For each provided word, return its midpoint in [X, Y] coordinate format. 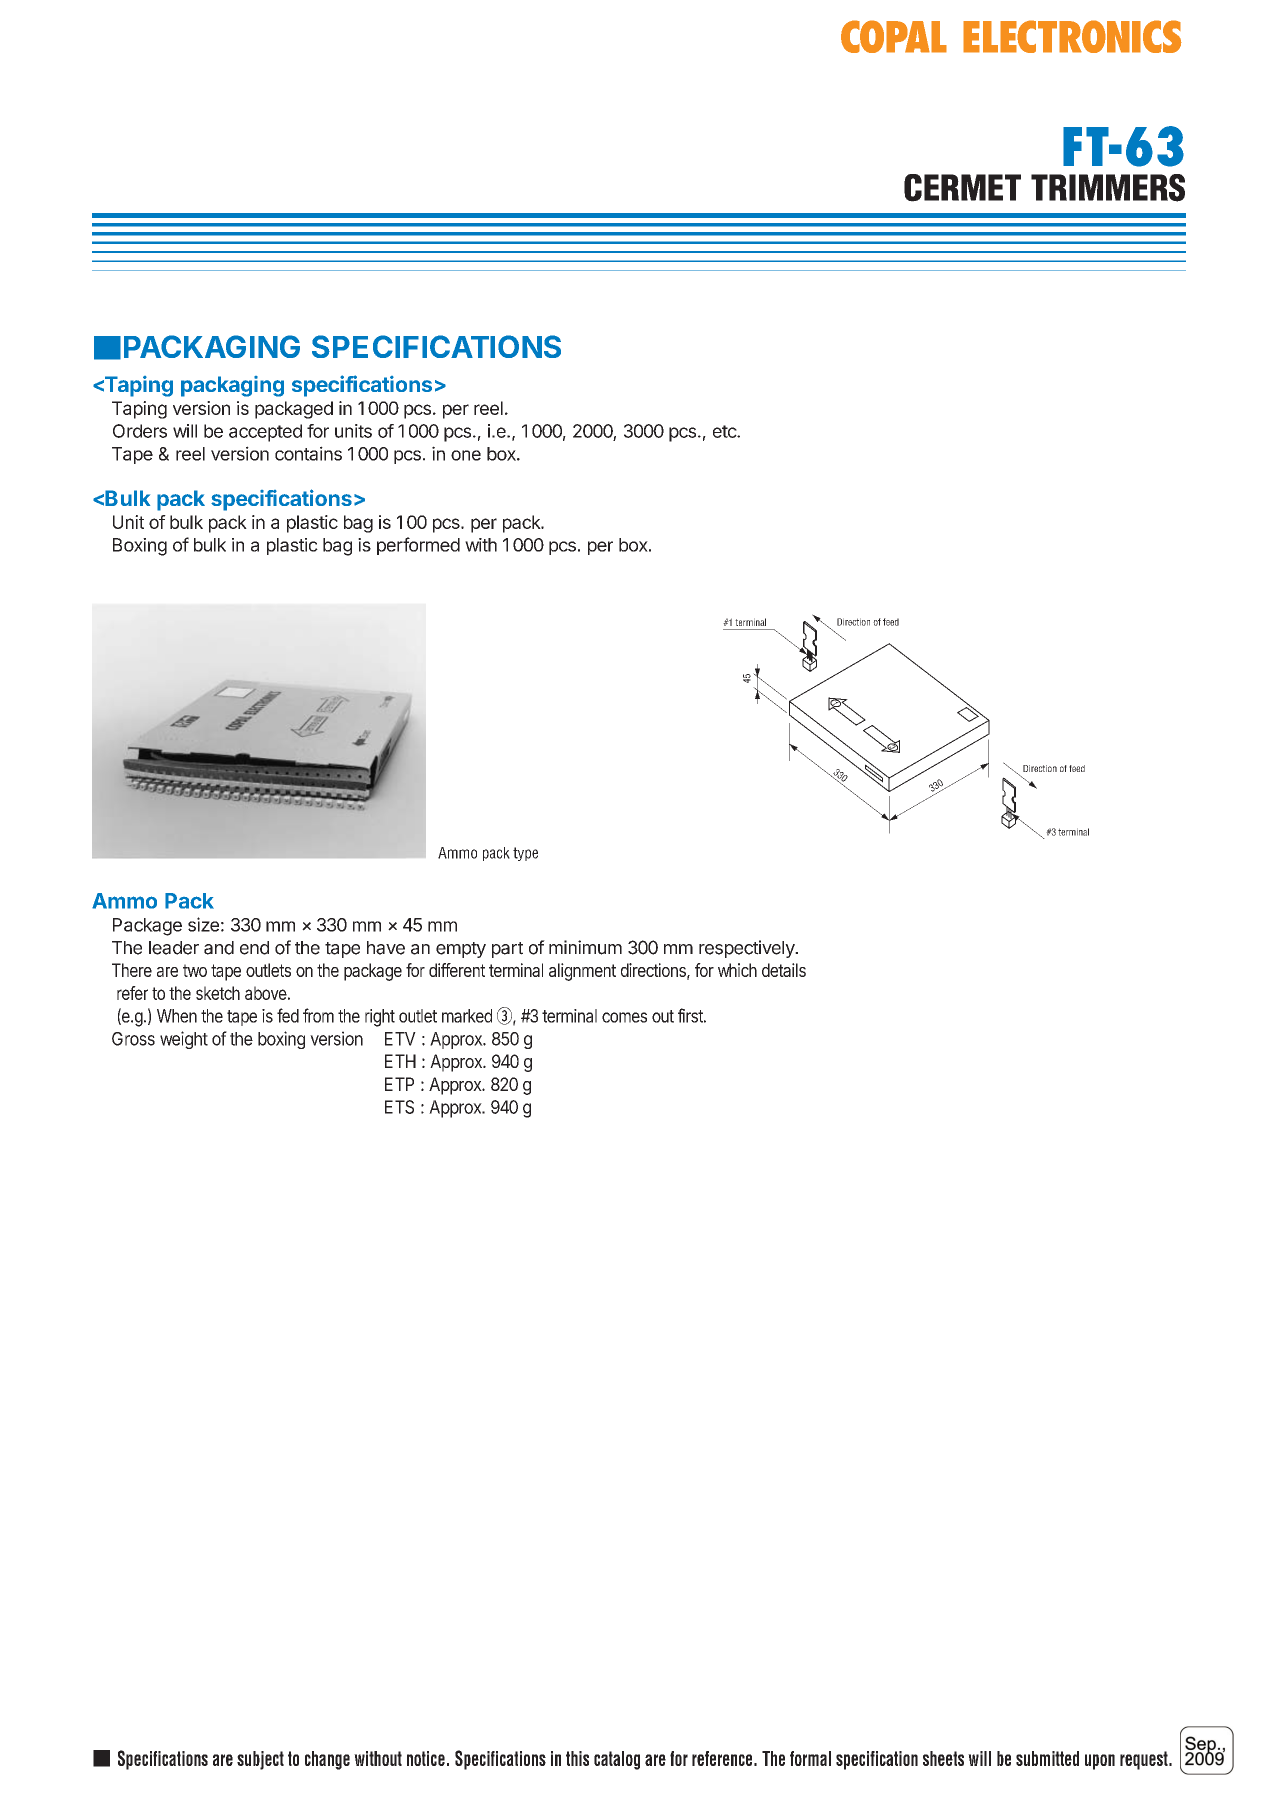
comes [624, 1017]
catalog [617, 1760]
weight [184, 1040]
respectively [748, 949]
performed [418, 546]
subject [260, 1760]
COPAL [894, 36]
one [466, 455]
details [784, 970]
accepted [265, 433]
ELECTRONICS [1072, 36]
